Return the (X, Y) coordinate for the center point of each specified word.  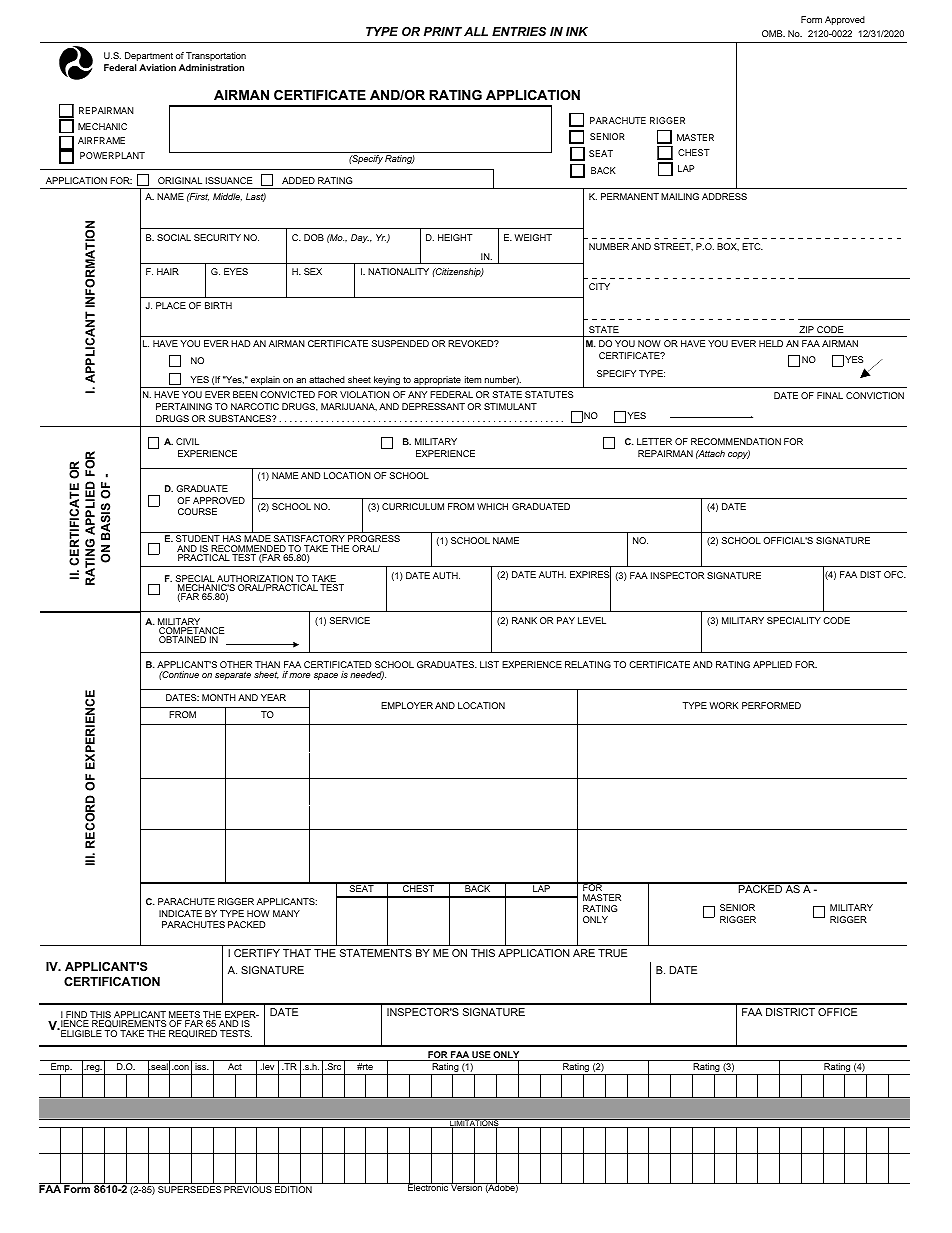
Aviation (157, 67)
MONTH (219, 697)
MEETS (185, 1016)
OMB (773, 33)
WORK (723, 705)
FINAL (830, 395)
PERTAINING (184, 406)
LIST (489, 664)
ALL (476, 31)
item (473, 379)
